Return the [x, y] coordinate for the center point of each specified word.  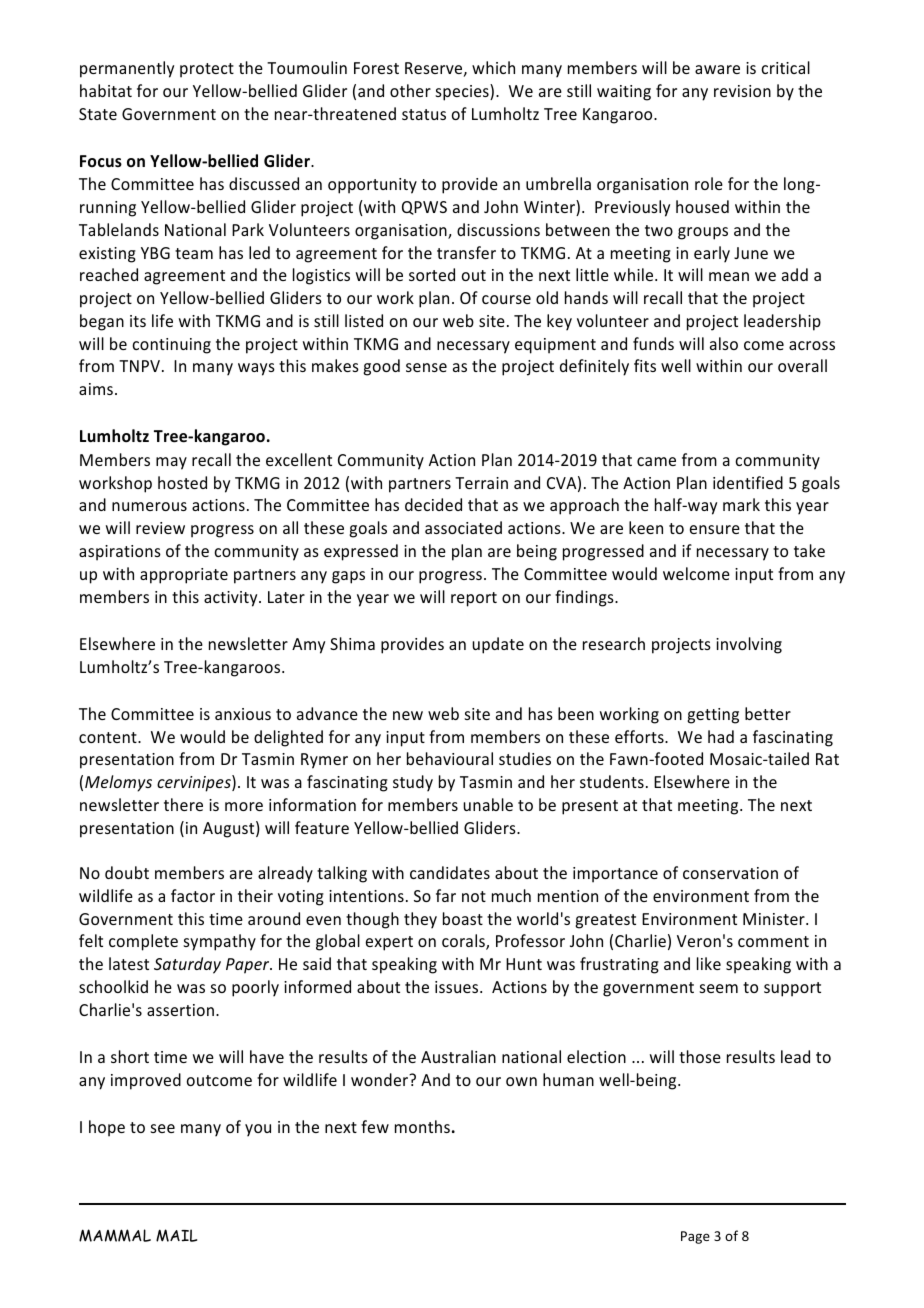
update [498, 645]
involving [749, 645]
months [422, 1126]
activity [232, 599]
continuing [171, 346]
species [463, 92]
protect [207, 70]
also [724, 343]
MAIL [176, 1235]
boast [463, 918]
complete [143, 942]
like [709, 963]
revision [742, 91]
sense [426, 367]
